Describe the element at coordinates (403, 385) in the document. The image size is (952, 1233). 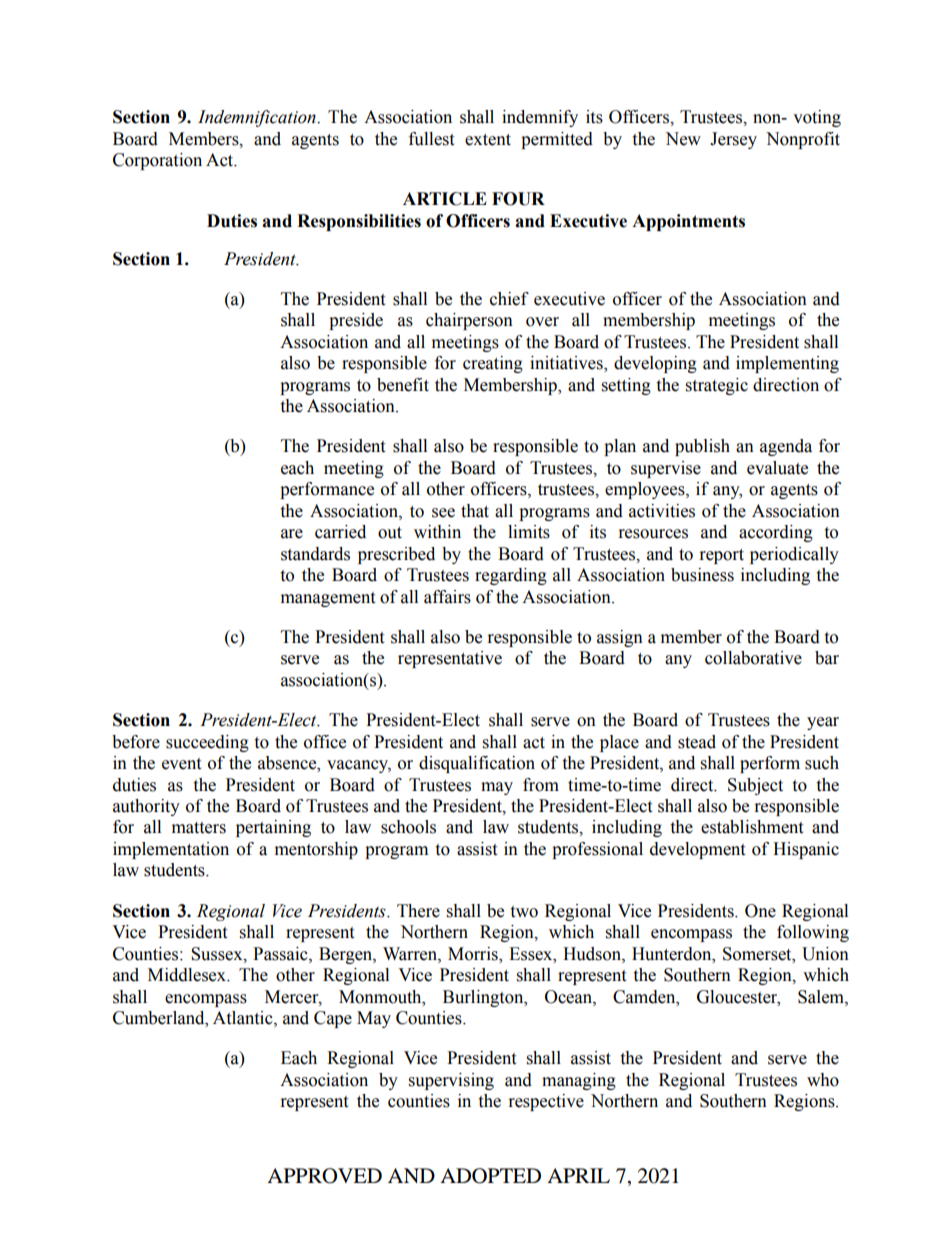
I see `benefit` at that location.
